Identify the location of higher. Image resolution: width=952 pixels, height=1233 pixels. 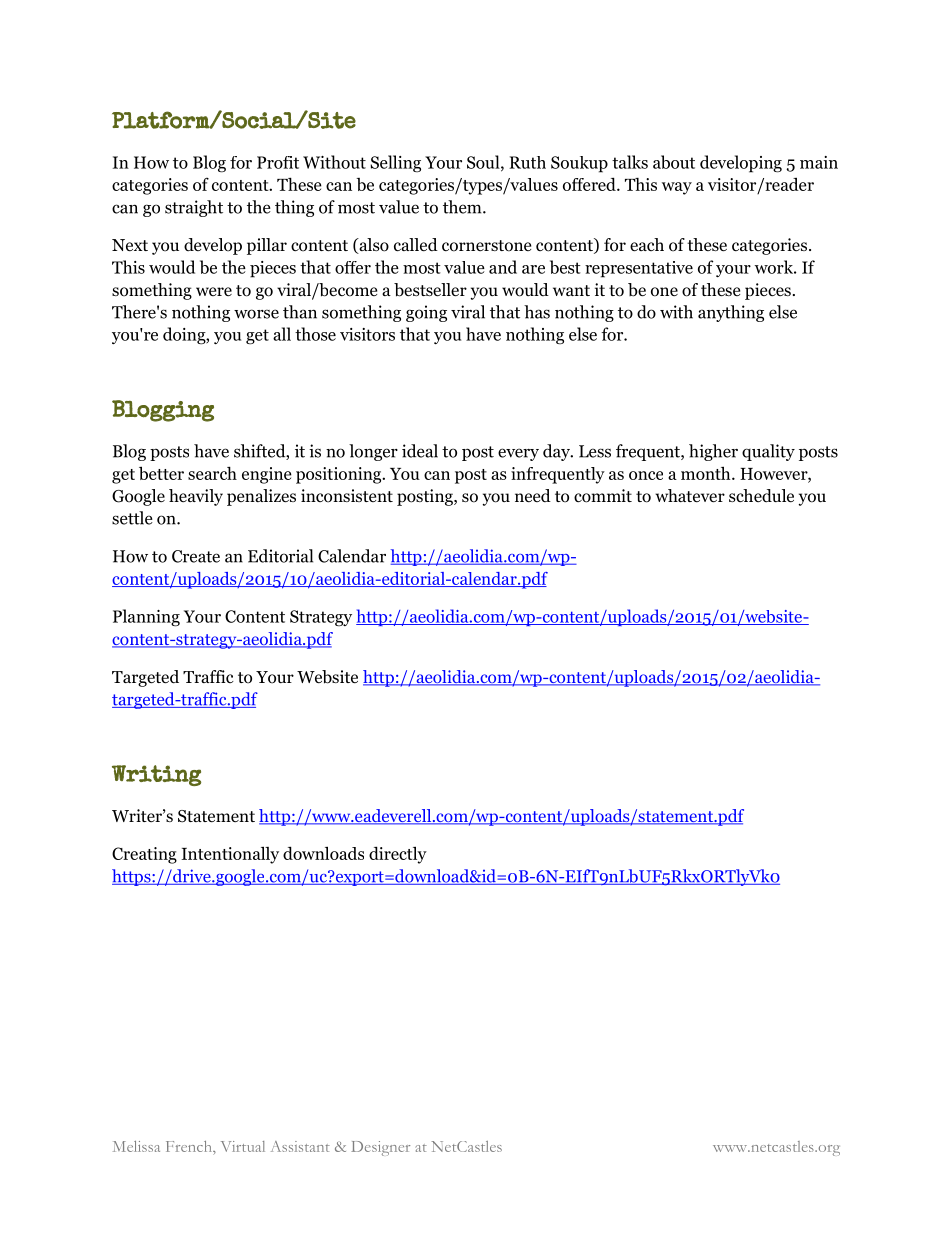
(713, 452).
